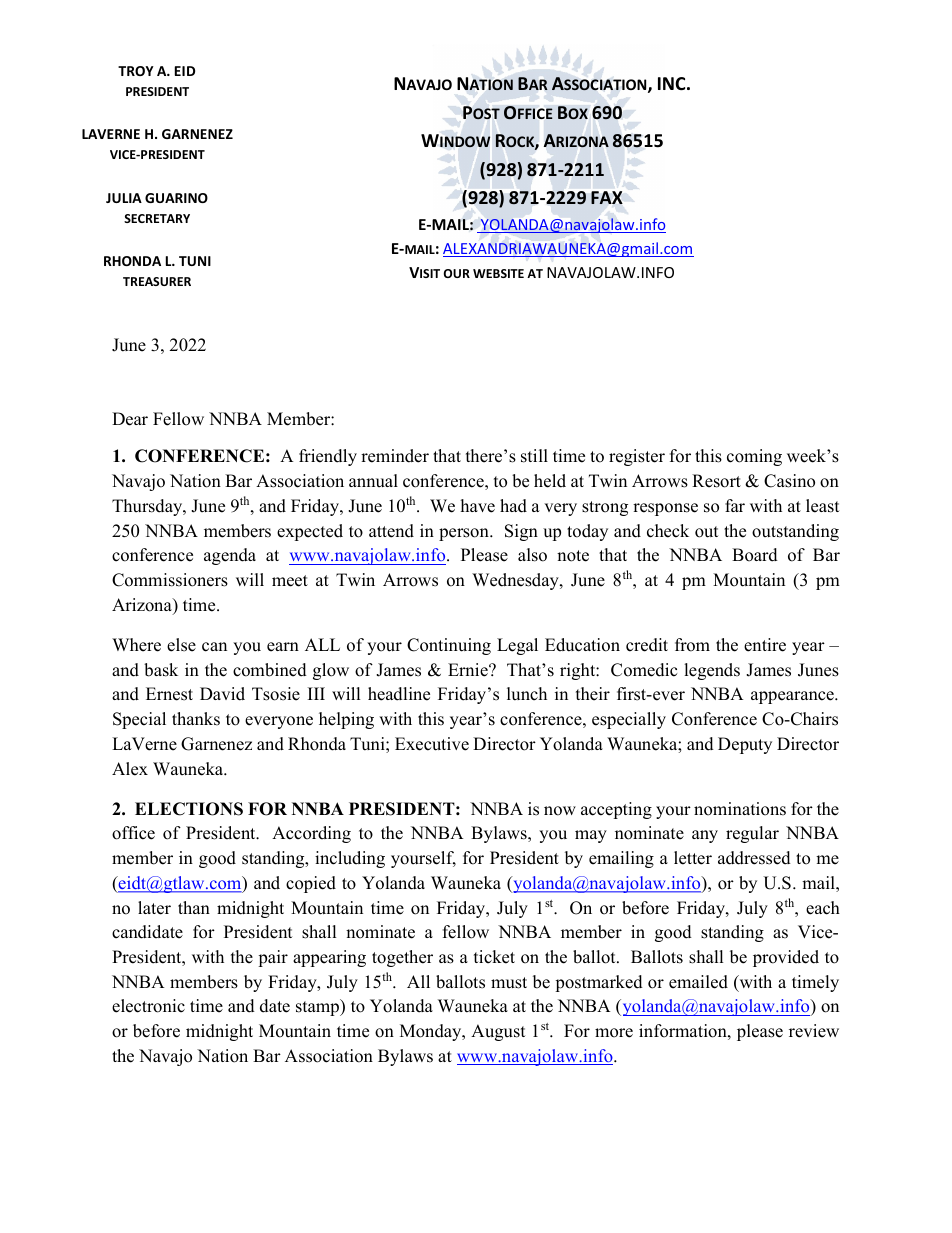 The height and width of the screenshot is (1233, 952). I want to click on Deputy, so click(745, 745).
